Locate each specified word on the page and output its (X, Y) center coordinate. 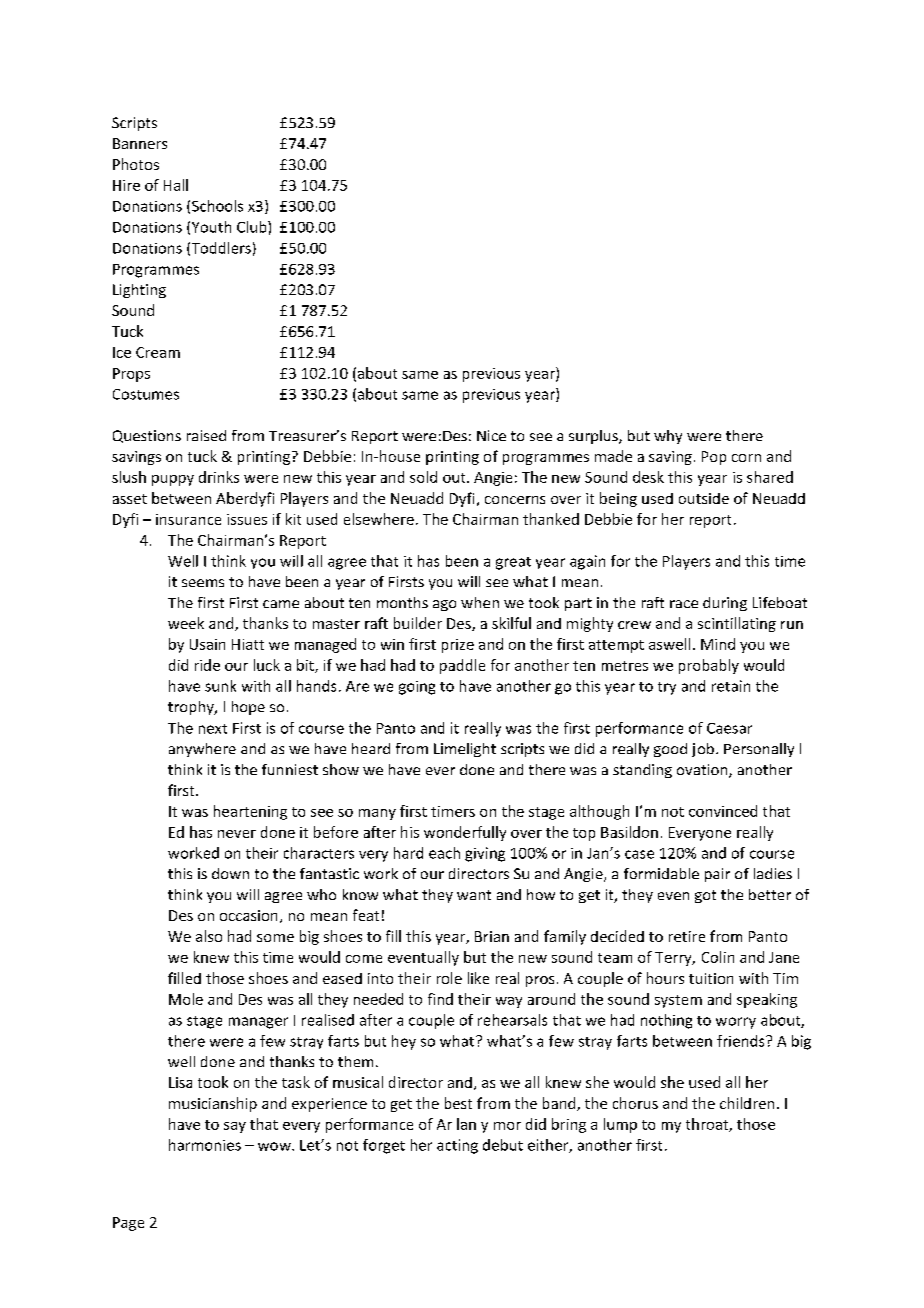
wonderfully (465, 833)
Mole (186, 999)
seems (203, 583)
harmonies (205, 1145)
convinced (723, 811)
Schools (217, 206)
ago (444, 605)
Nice (491, 435)
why (668, 437)
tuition (711, 978)
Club (253, 227)
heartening (250, 812)
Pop (714, 458)
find (440, 999)
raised (206, 435)
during (725, 604)
